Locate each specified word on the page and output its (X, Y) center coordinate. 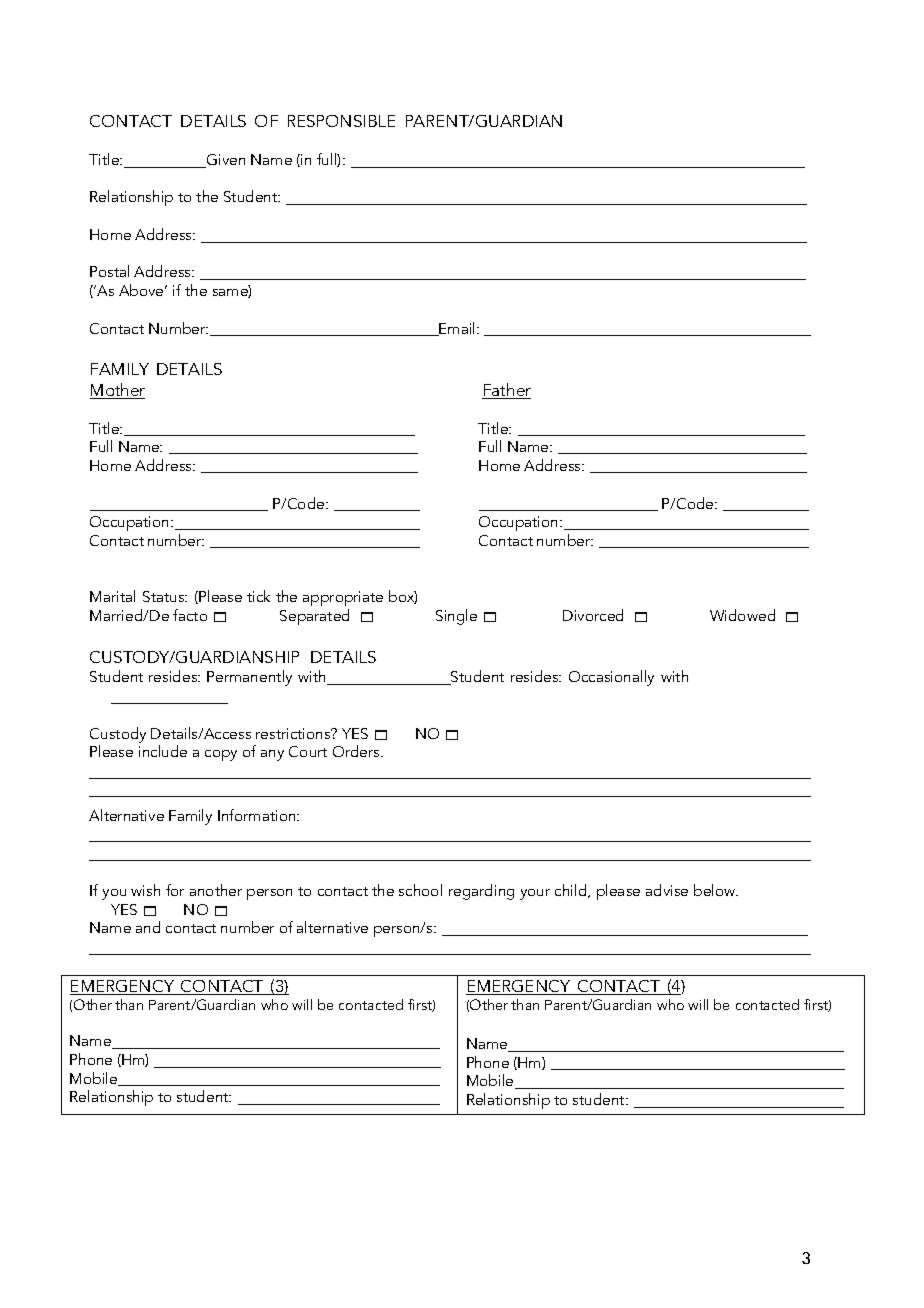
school (420, 890)
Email (458, 329)
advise (667, 890)
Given (225, 161)
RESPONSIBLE (341, 121)
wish (145, 890)
